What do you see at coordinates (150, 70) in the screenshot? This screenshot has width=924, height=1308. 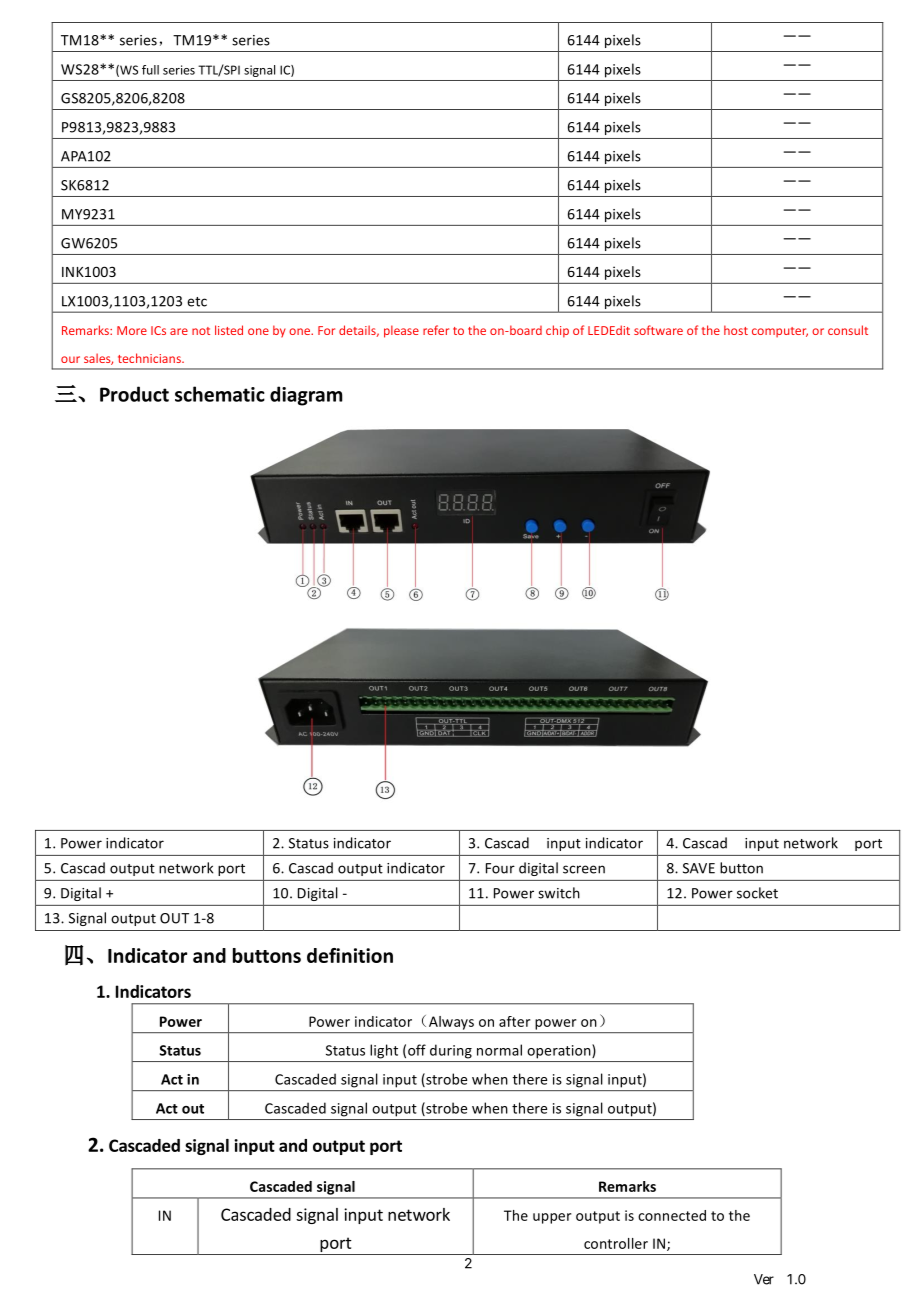 I see `full` at bounding box center [150, 70].
